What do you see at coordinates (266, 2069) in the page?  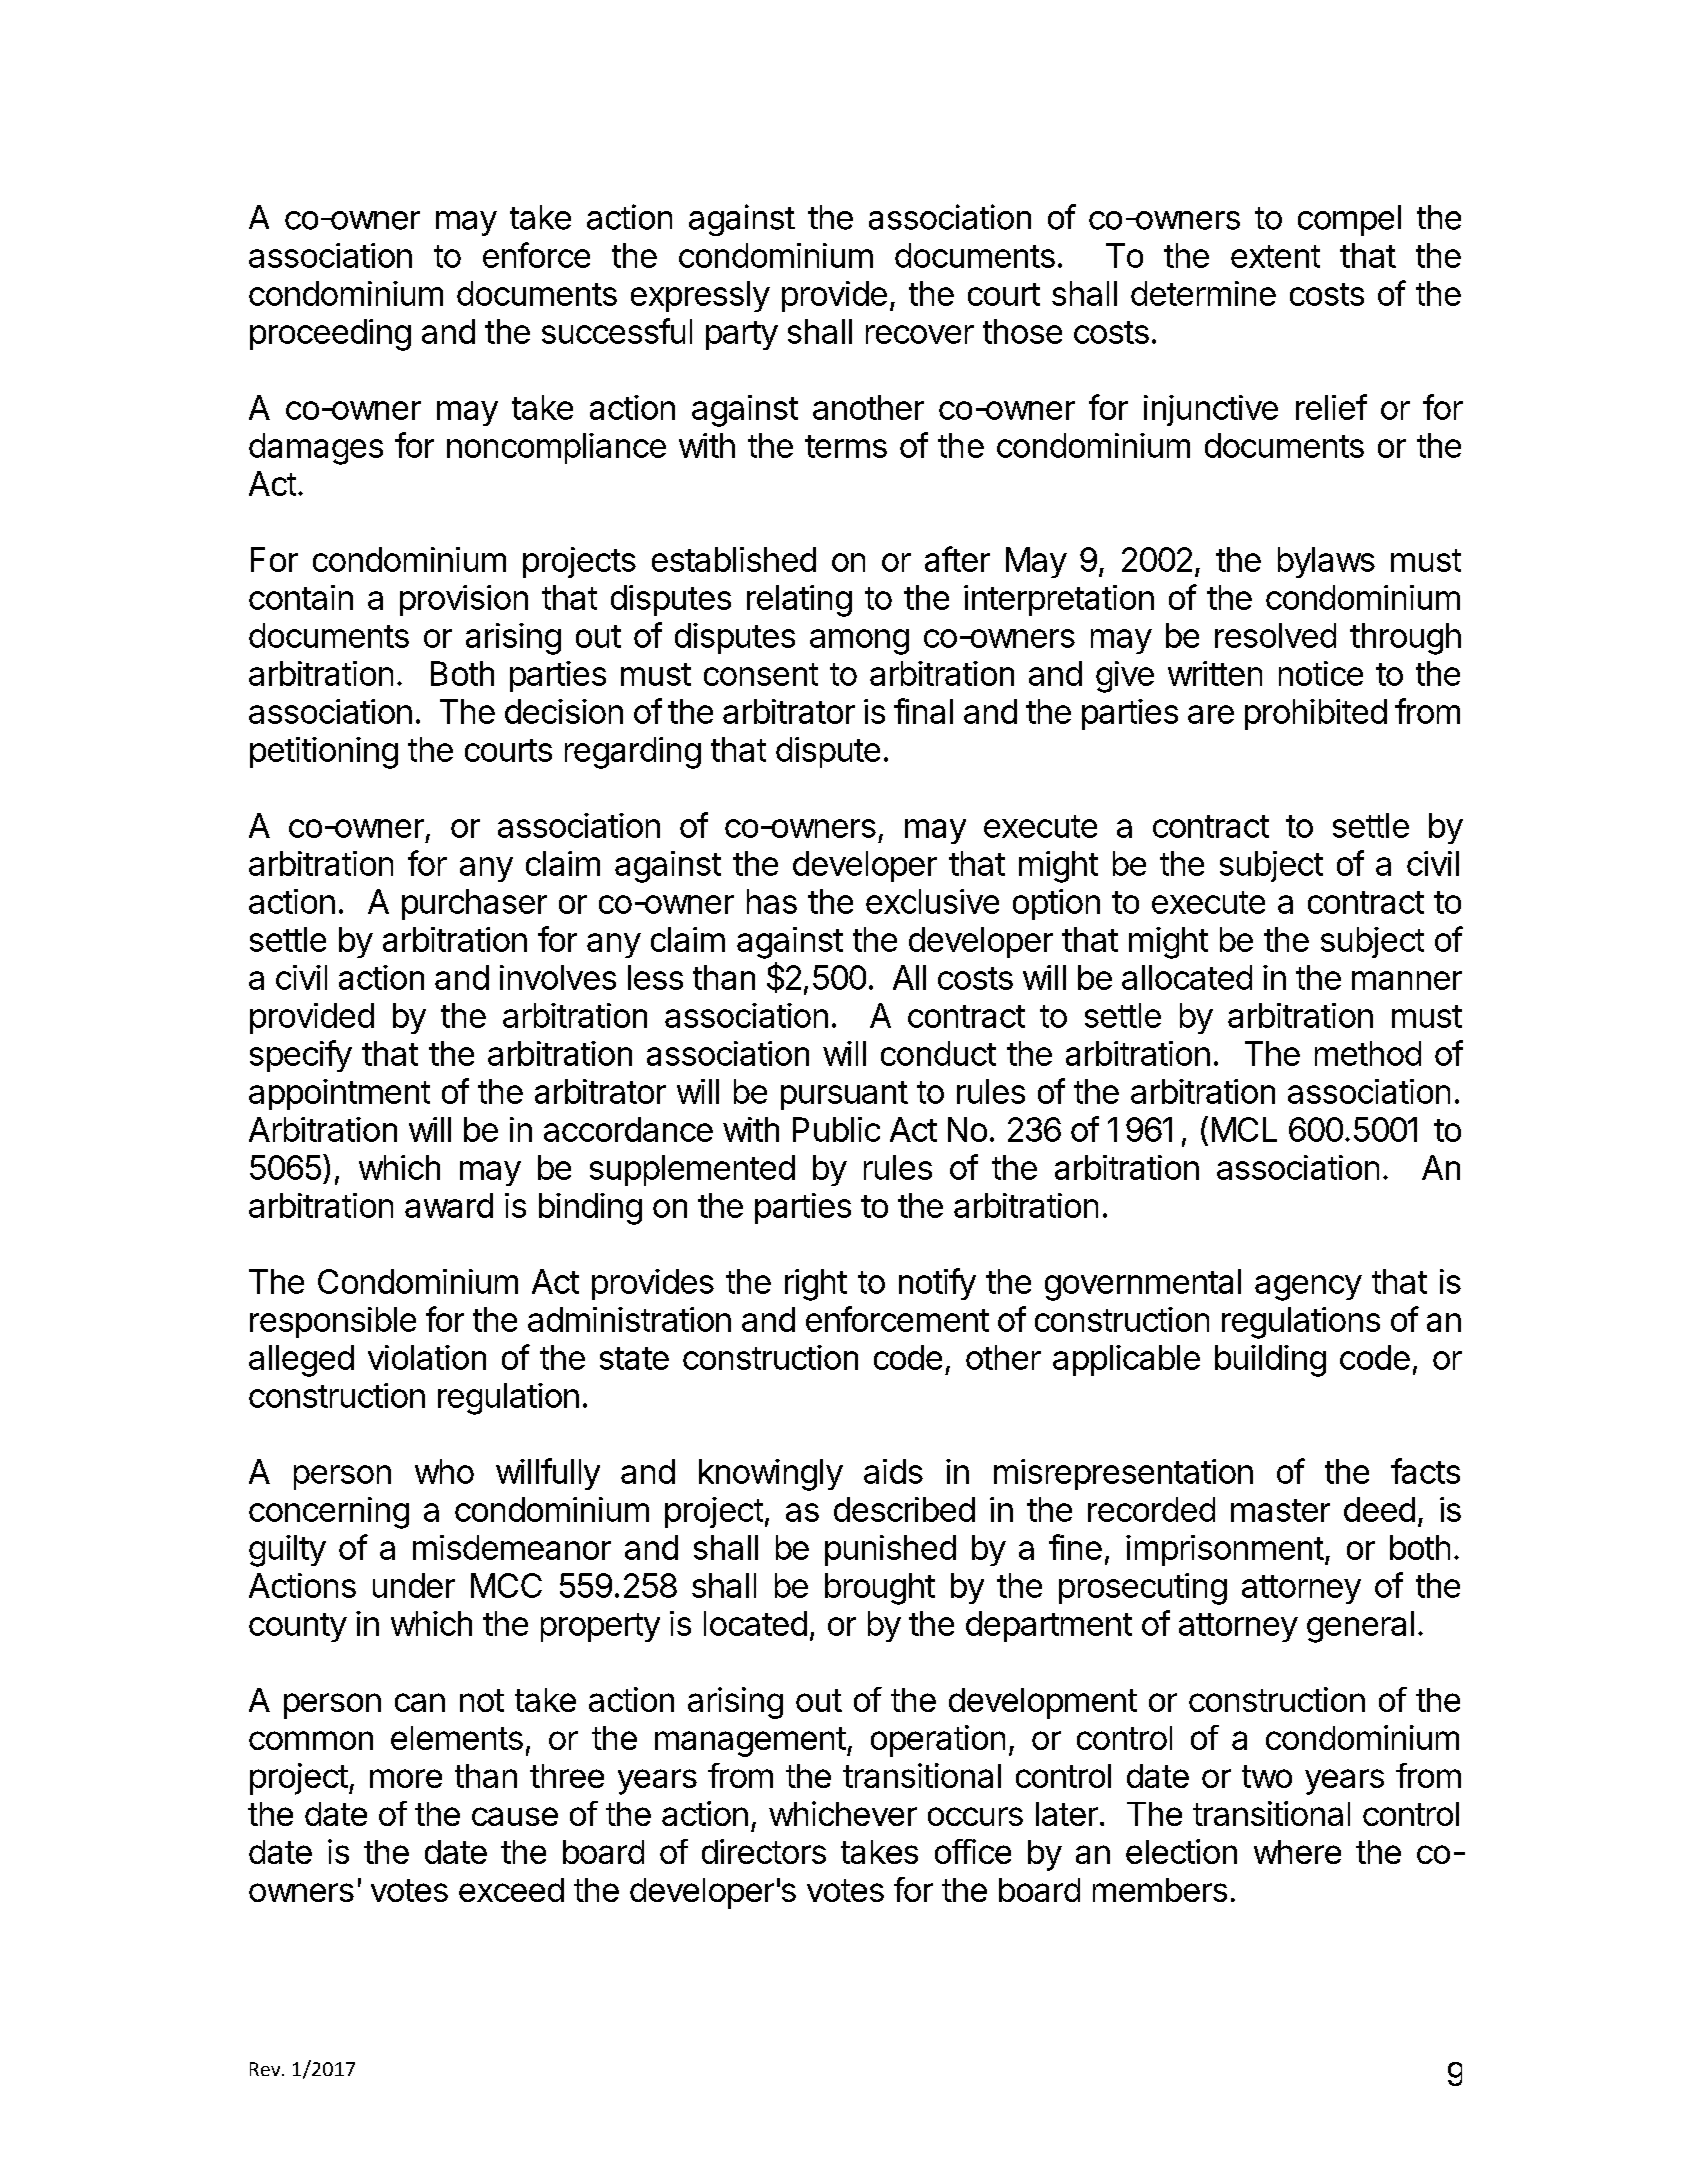 I see `Rev` at bounding box center [266, 2069].
